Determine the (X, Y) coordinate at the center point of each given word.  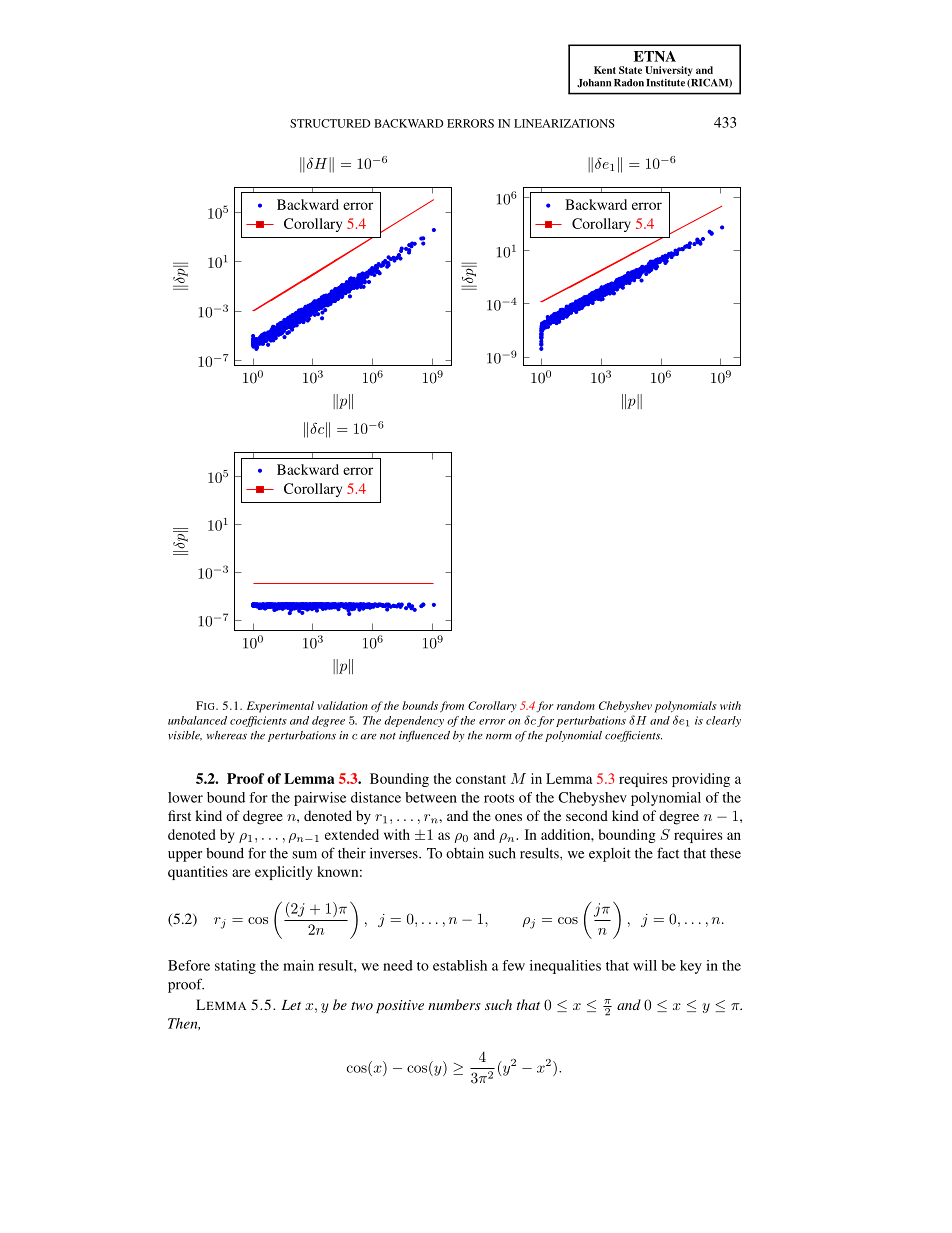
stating (235, 967)
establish (460, 965)
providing (701, 780)
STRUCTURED (330, 123)
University (668, 71)
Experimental (280, 707)
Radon (629, 83)
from (452, 707)
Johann (594, 83)
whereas (227, 735)
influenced (424, 736)
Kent (605, 70)
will (645, 965)
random (576, 705)
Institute (665, 83)
